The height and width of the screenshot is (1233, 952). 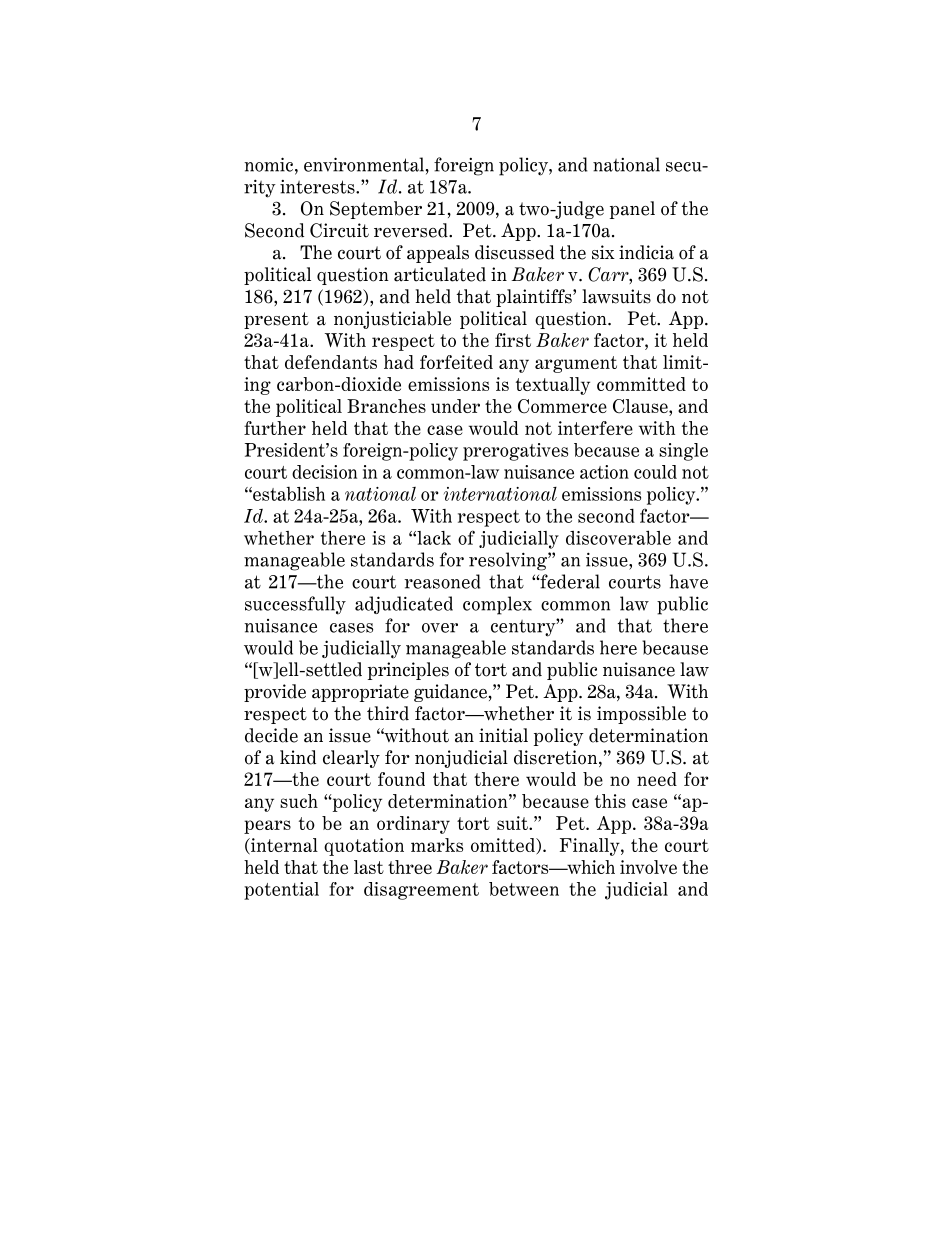 I want to click on complex, so click(x=497, y=605).
